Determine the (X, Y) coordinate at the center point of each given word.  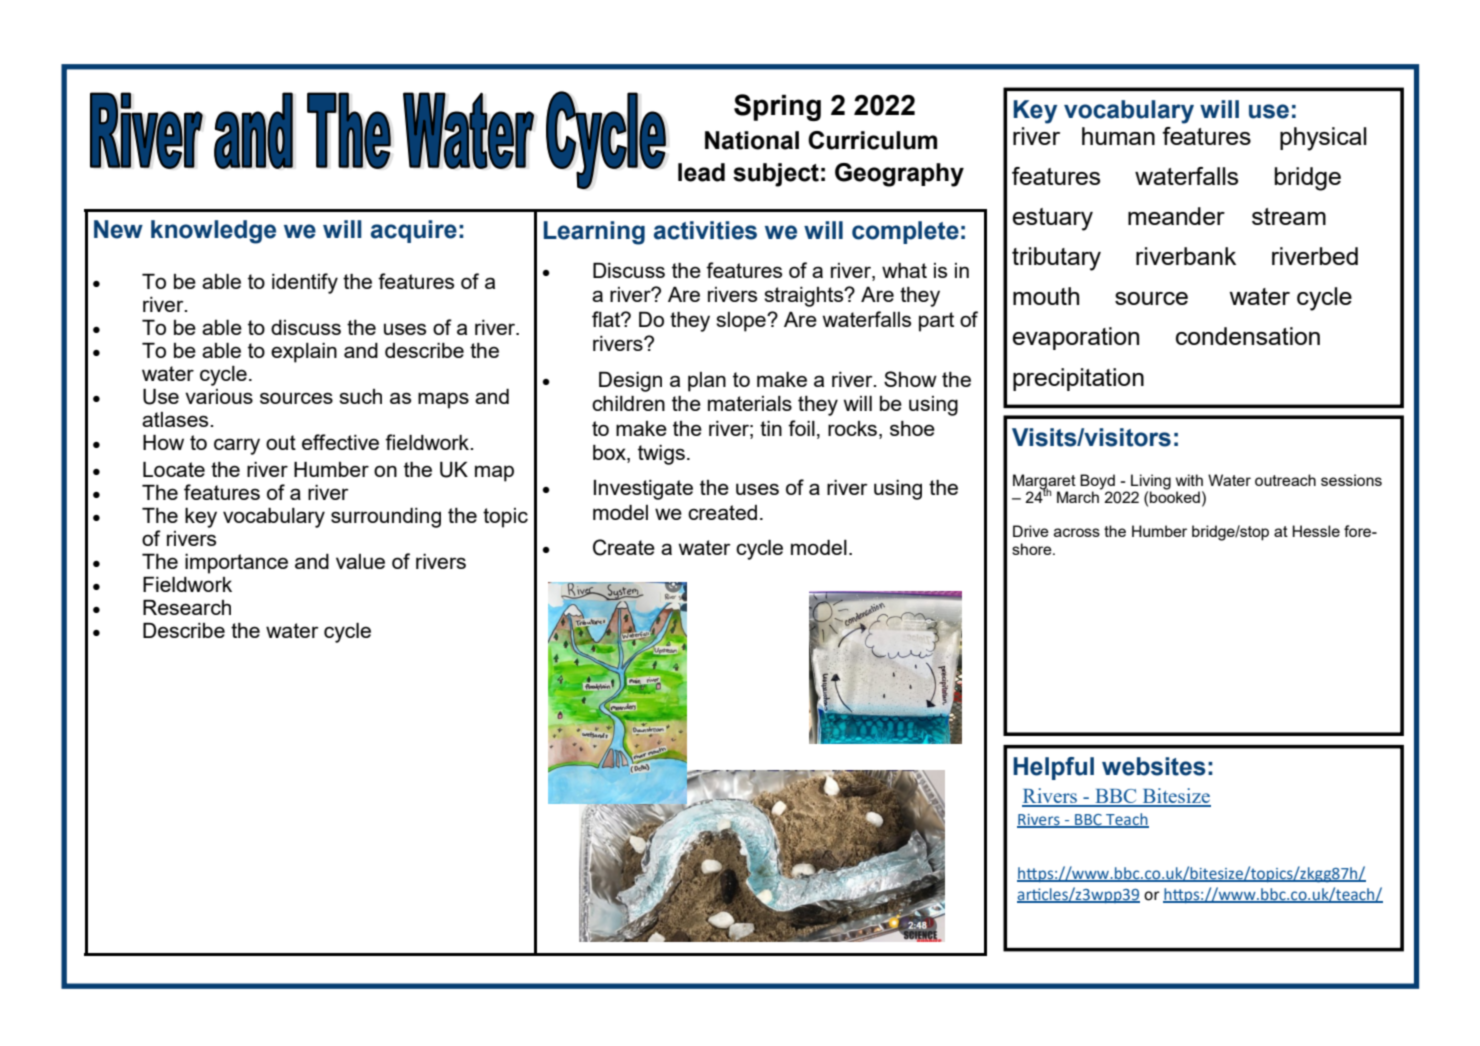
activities (705, 230)
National (752, 140)
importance (236, 563)
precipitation (1078, 379)
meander (1176, 216)
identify (305, 283)
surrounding (386, 518)
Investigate (643, 490)
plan (707, 382)
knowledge (213, 232)
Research (187, 607)
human (1118, 136)
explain (304, 353)
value (360, 561)
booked (1175, 496)
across (1077, 532)
